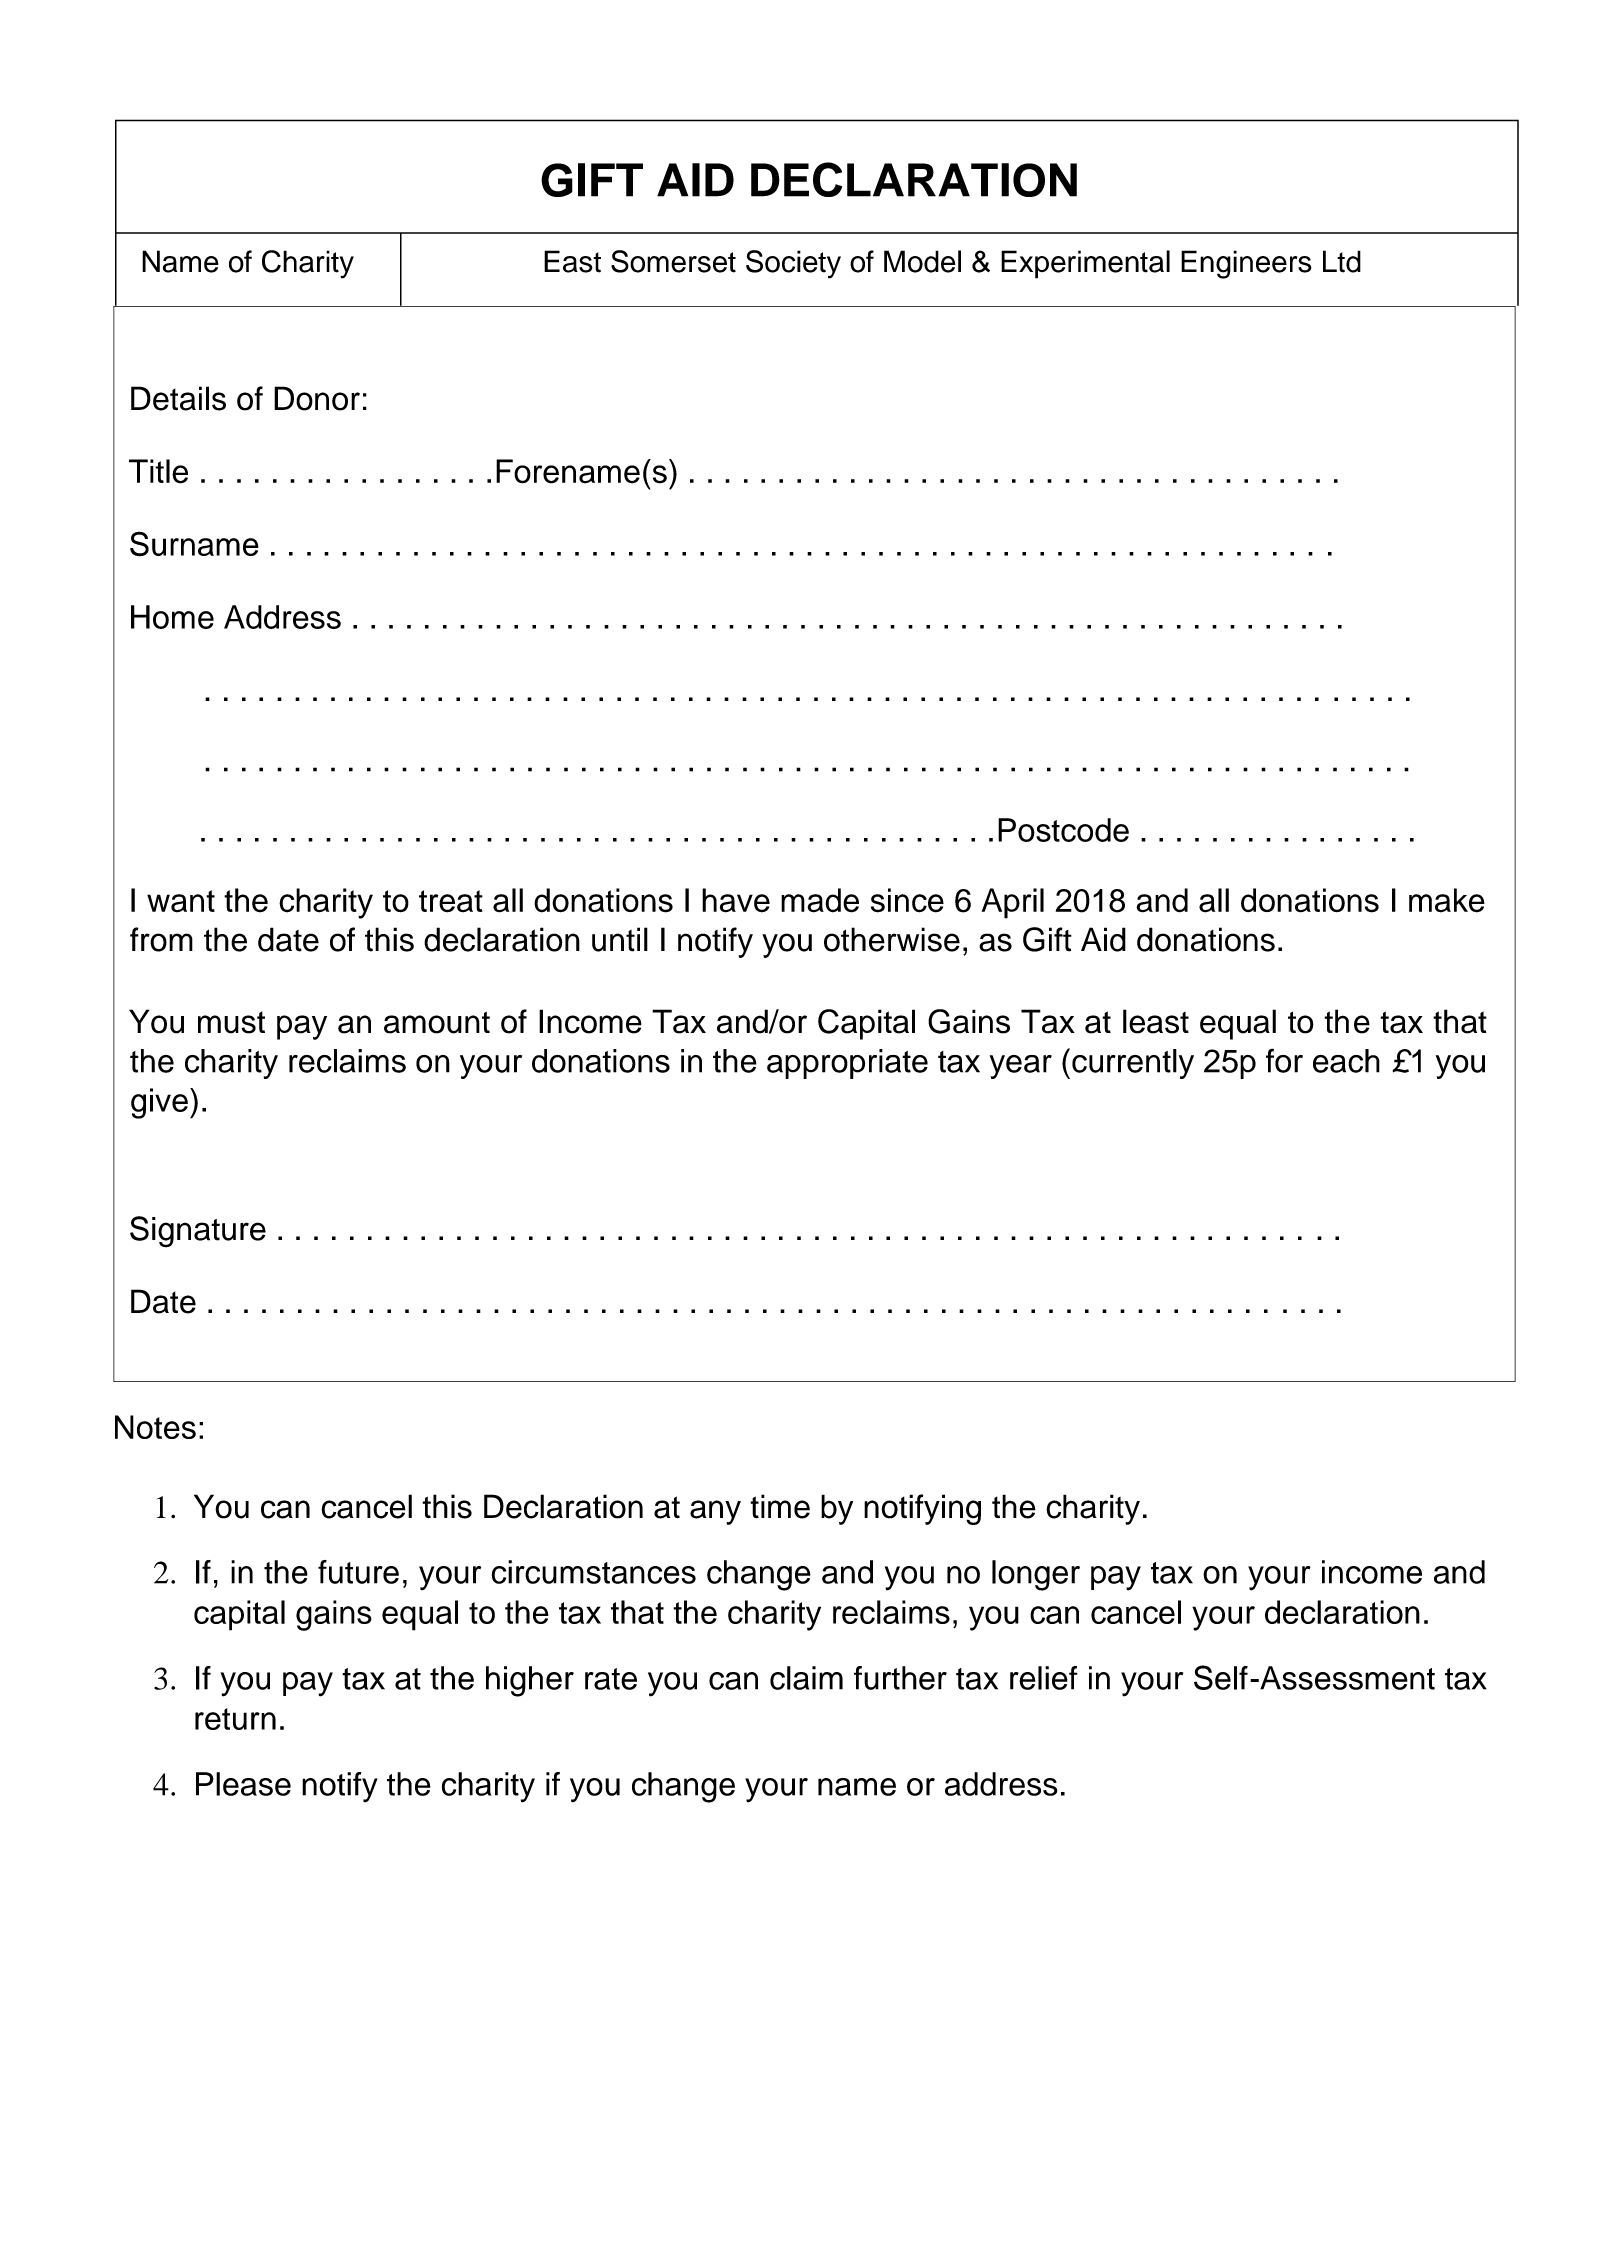  I want to click on Donor, so click(317, 398).
